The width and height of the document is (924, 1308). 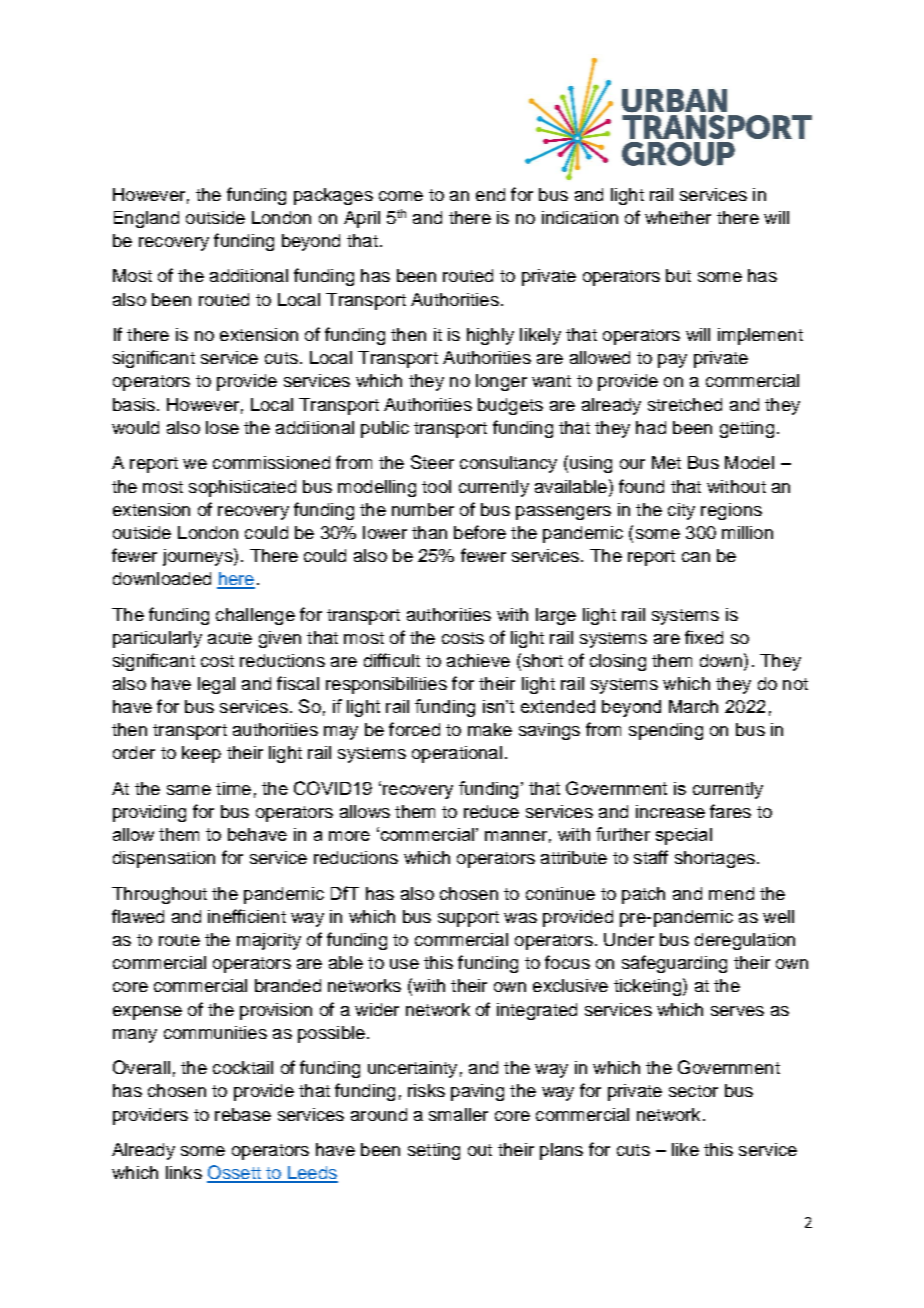 I want to click on links, so click(x=184, y=1172).
